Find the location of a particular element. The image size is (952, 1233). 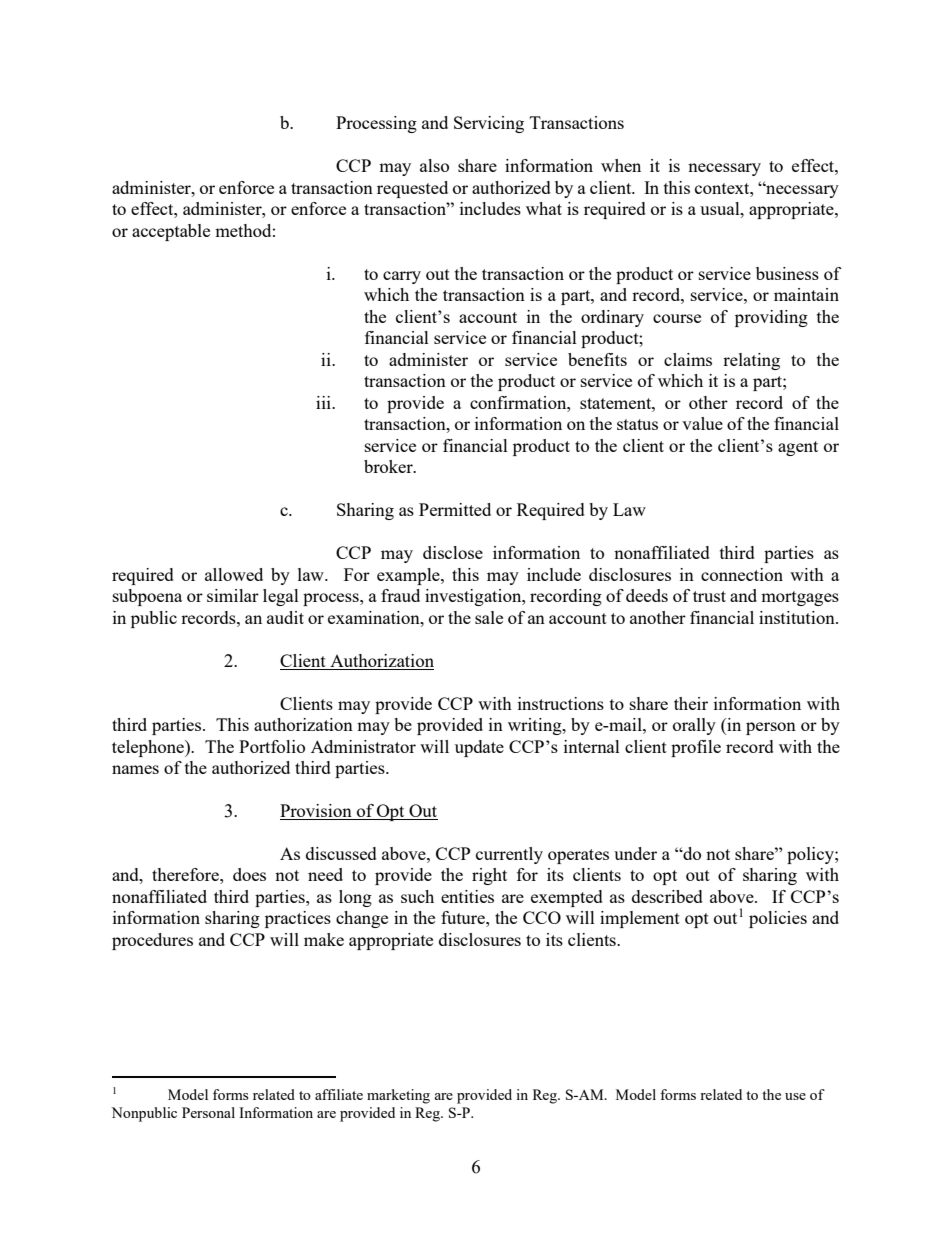

value is located at coordinates (702, 423).
